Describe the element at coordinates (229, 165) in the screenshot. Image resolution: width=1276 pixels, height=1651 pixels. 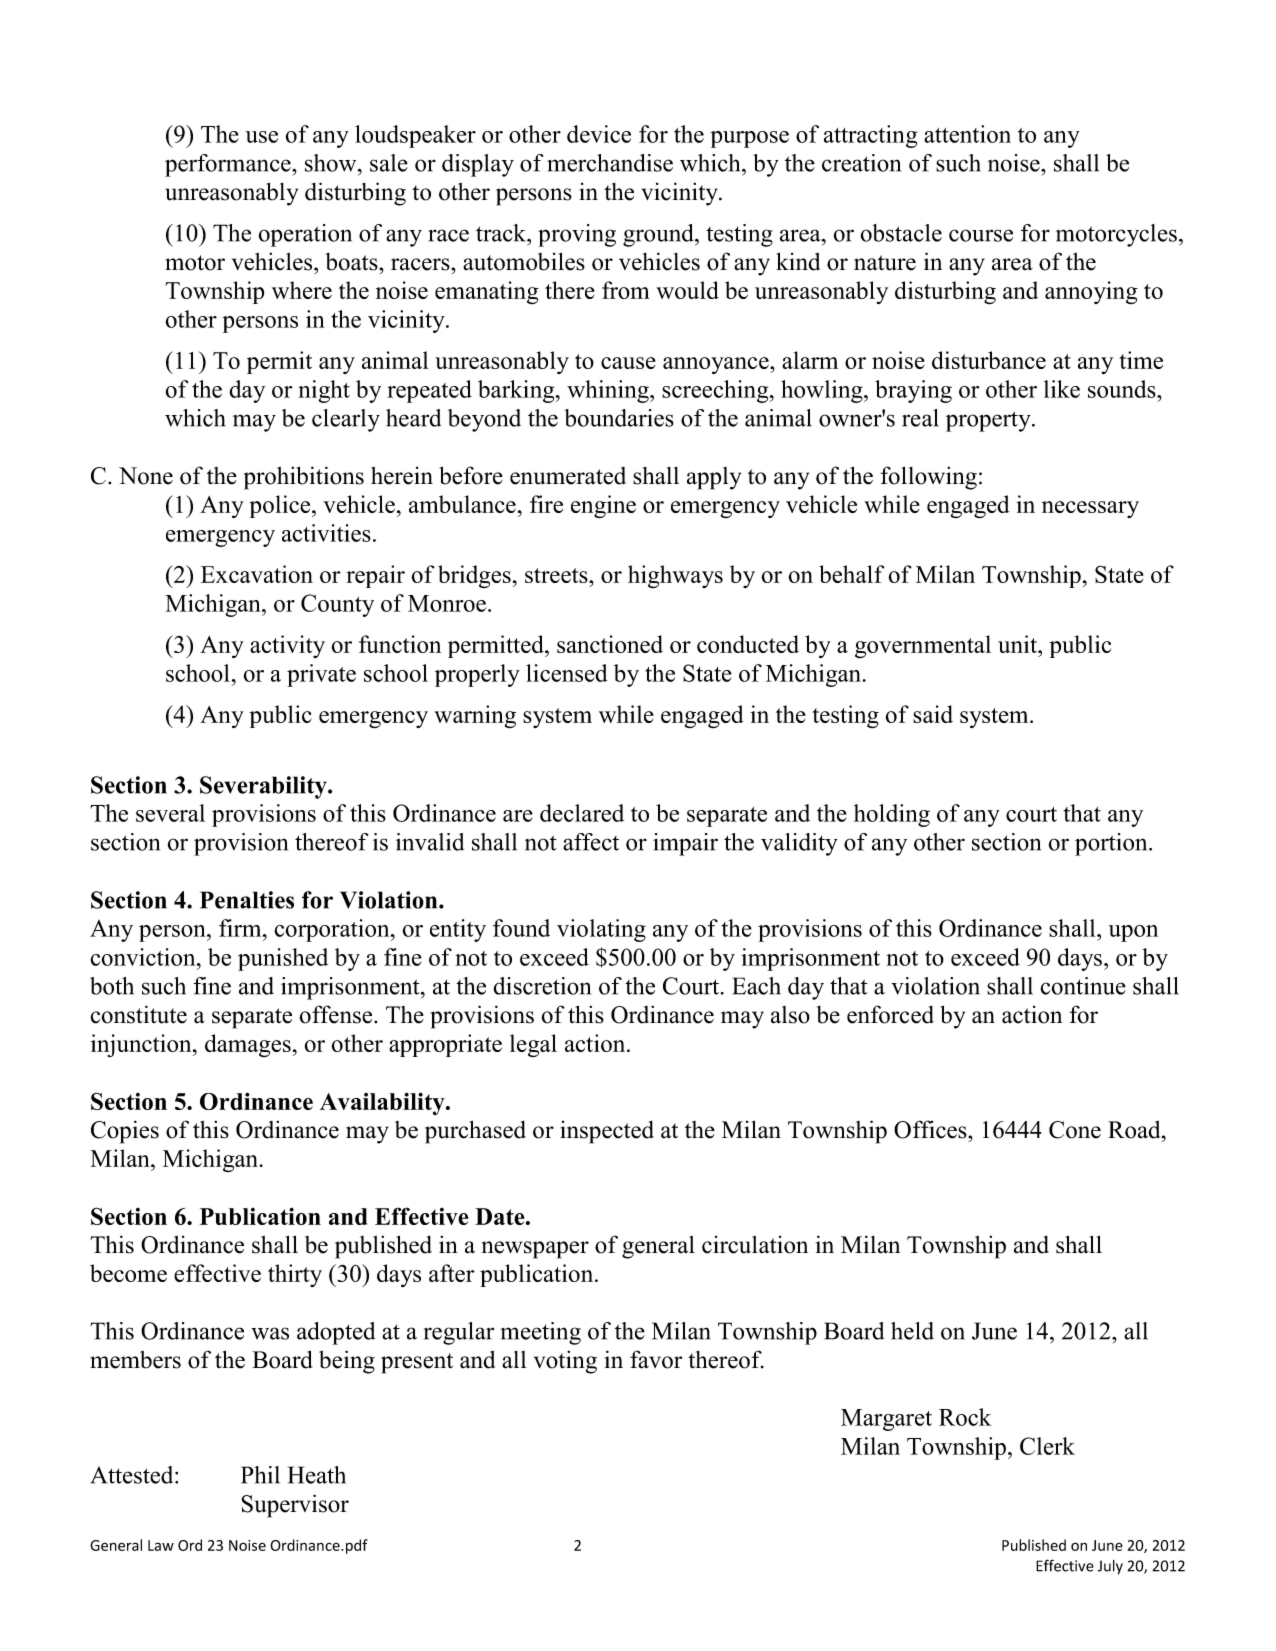
I see `performance` at that location.
